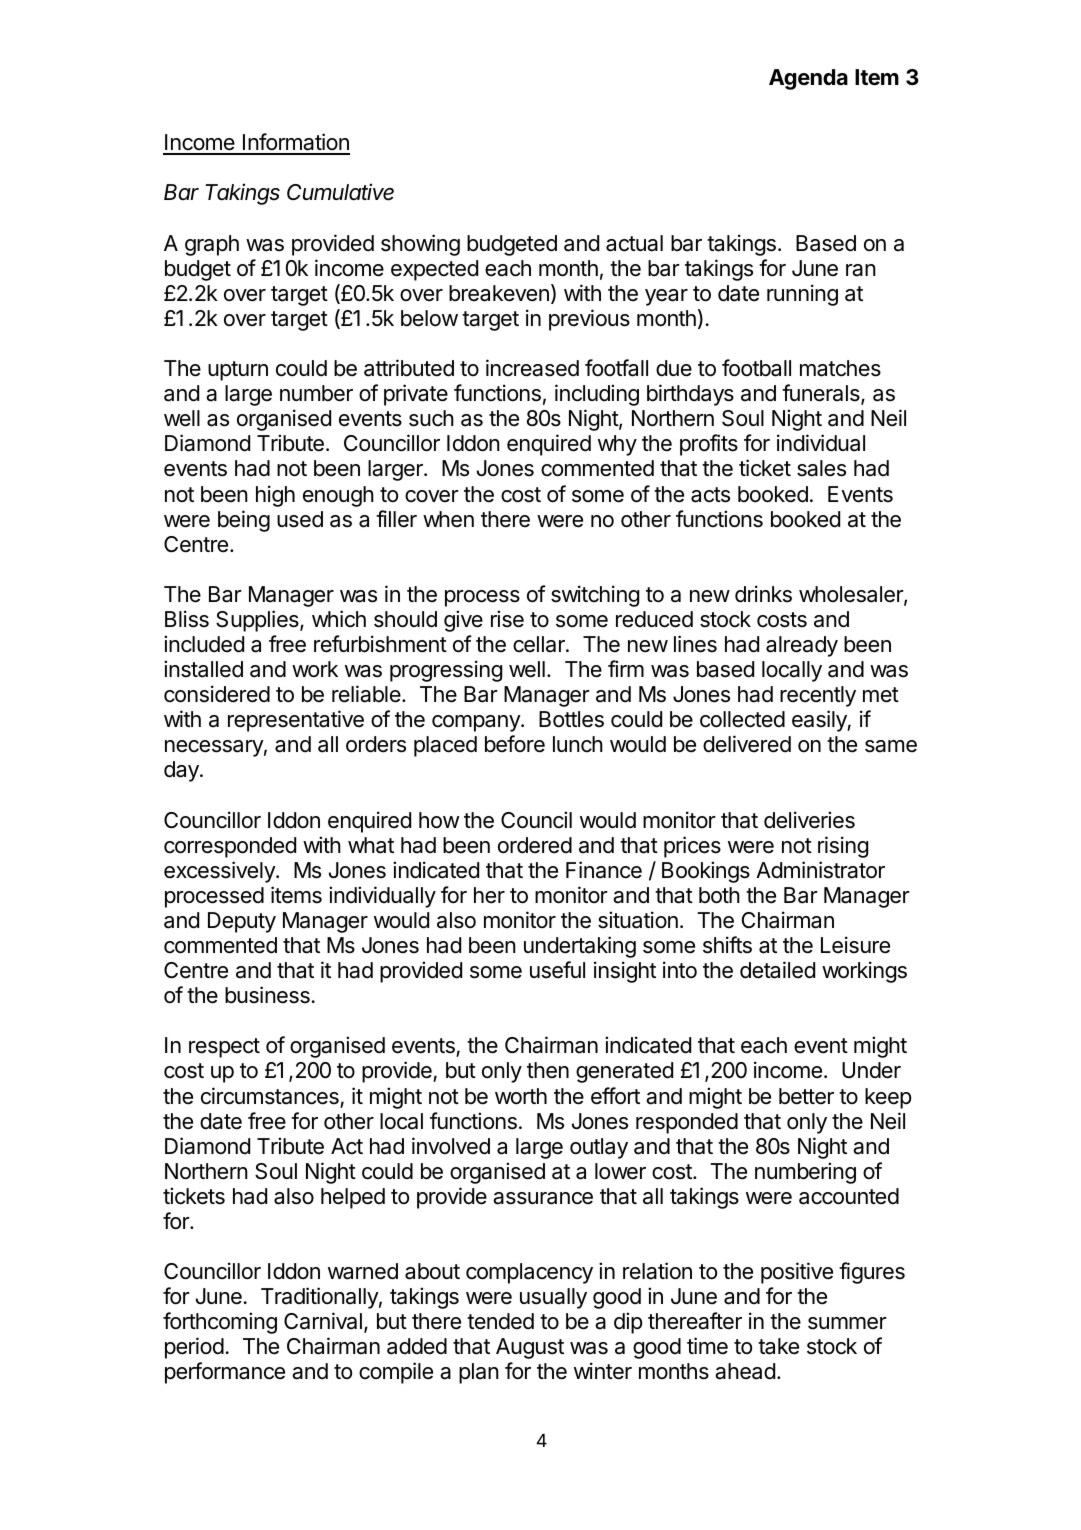 This screenshot has height=1530, width=1081. I want to click on recently, so click(818, 696).
